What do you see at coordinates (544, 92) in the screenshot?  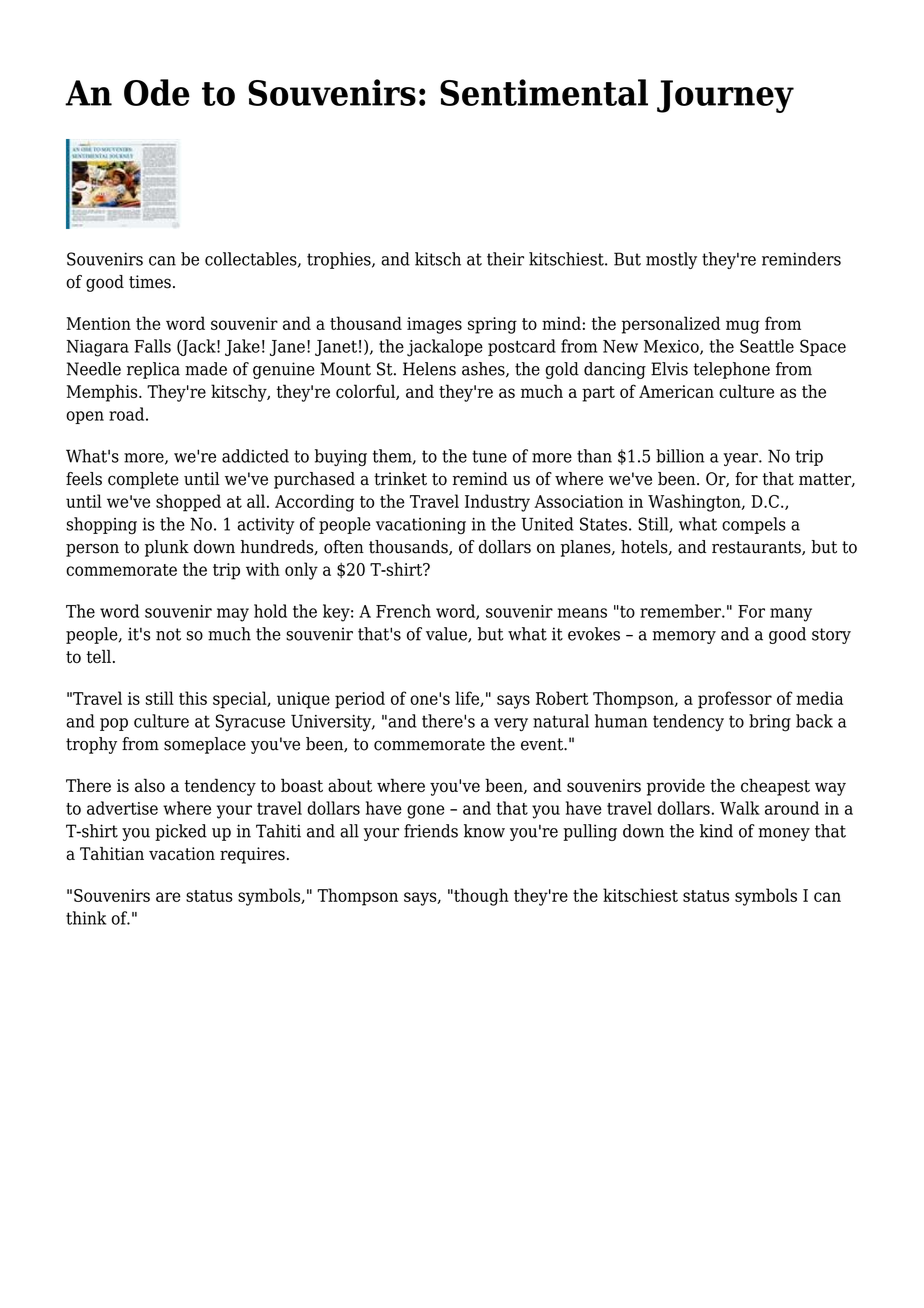 I see `Sentimental` at bounding box center [544, 92].
